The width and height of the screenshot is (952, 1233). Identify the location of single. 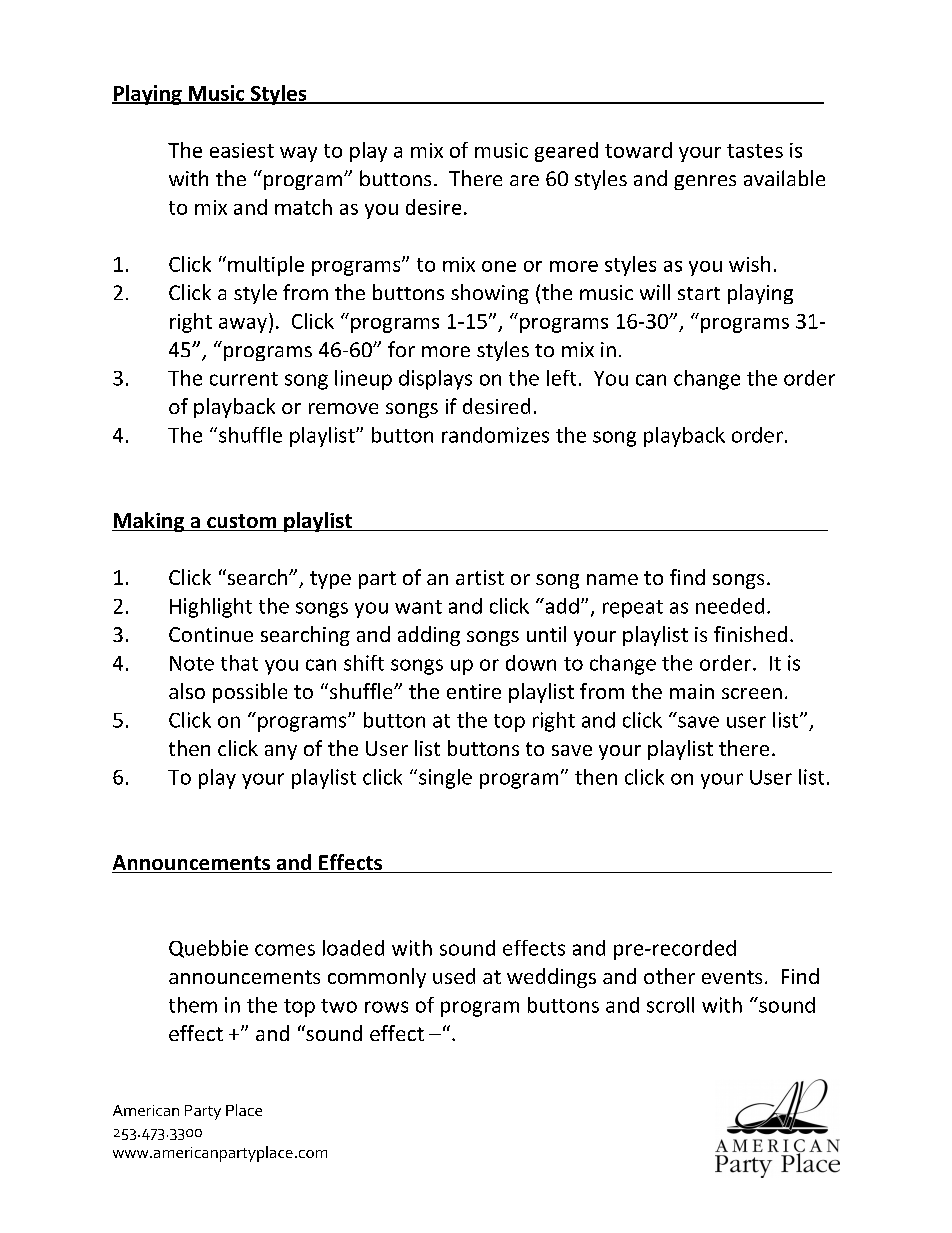
(445, 779).
